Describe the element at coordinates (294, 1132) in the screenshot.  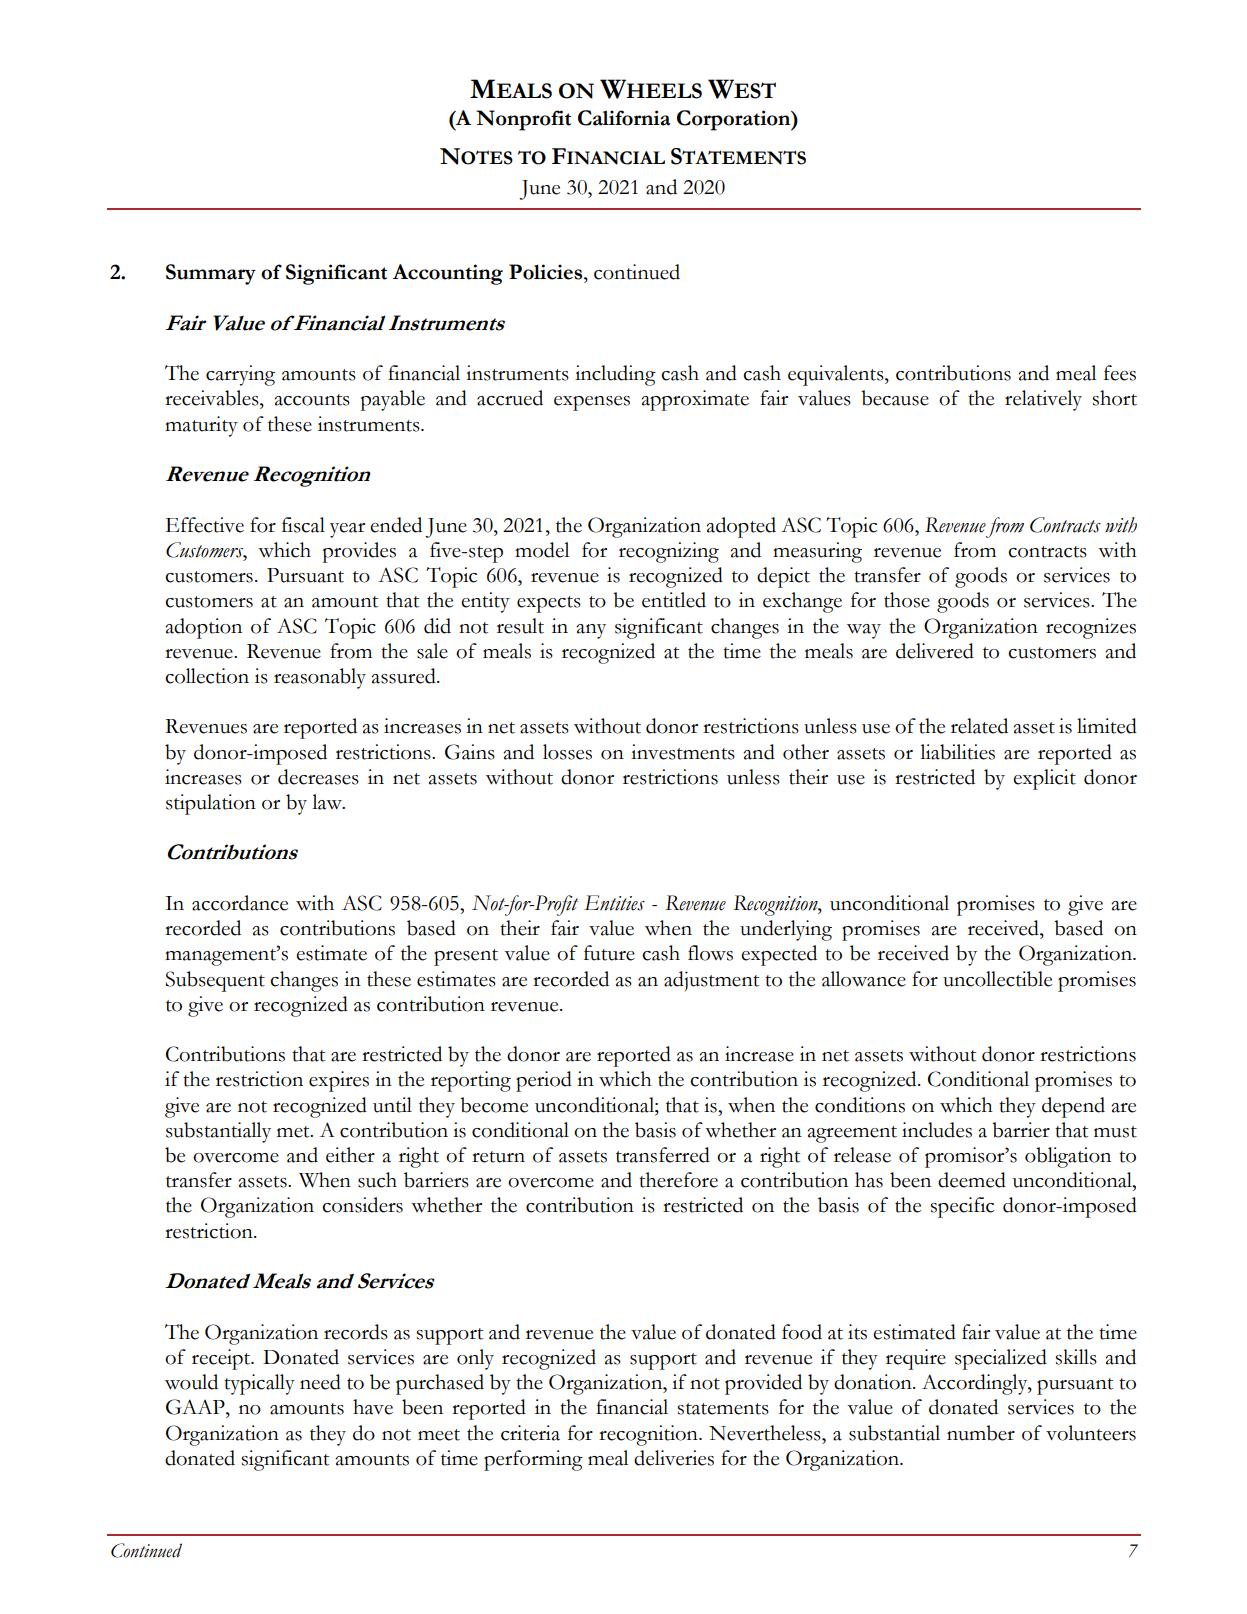
I see `met` at that location.
